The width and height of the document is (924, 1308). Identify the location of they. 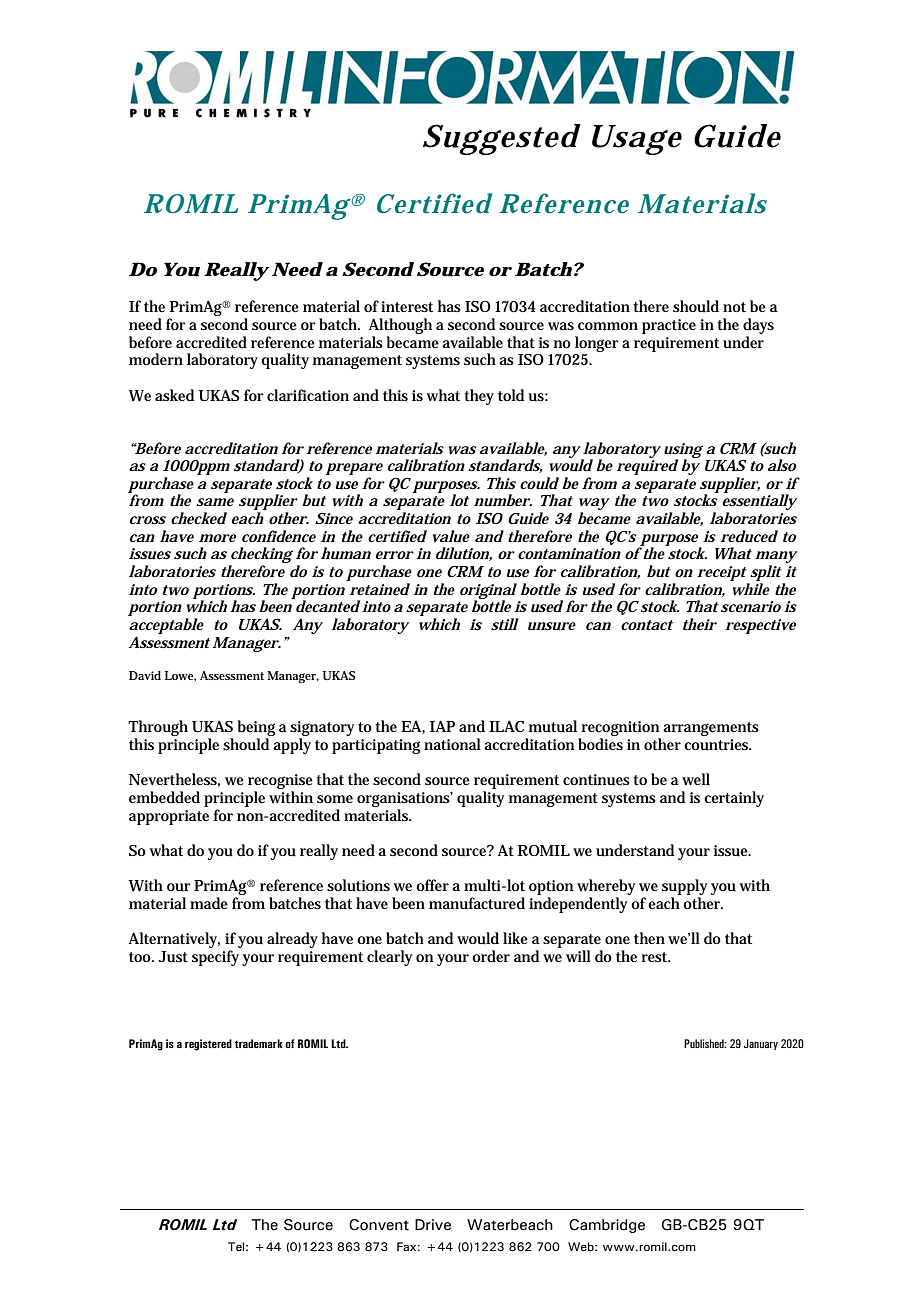
(479, 397).
